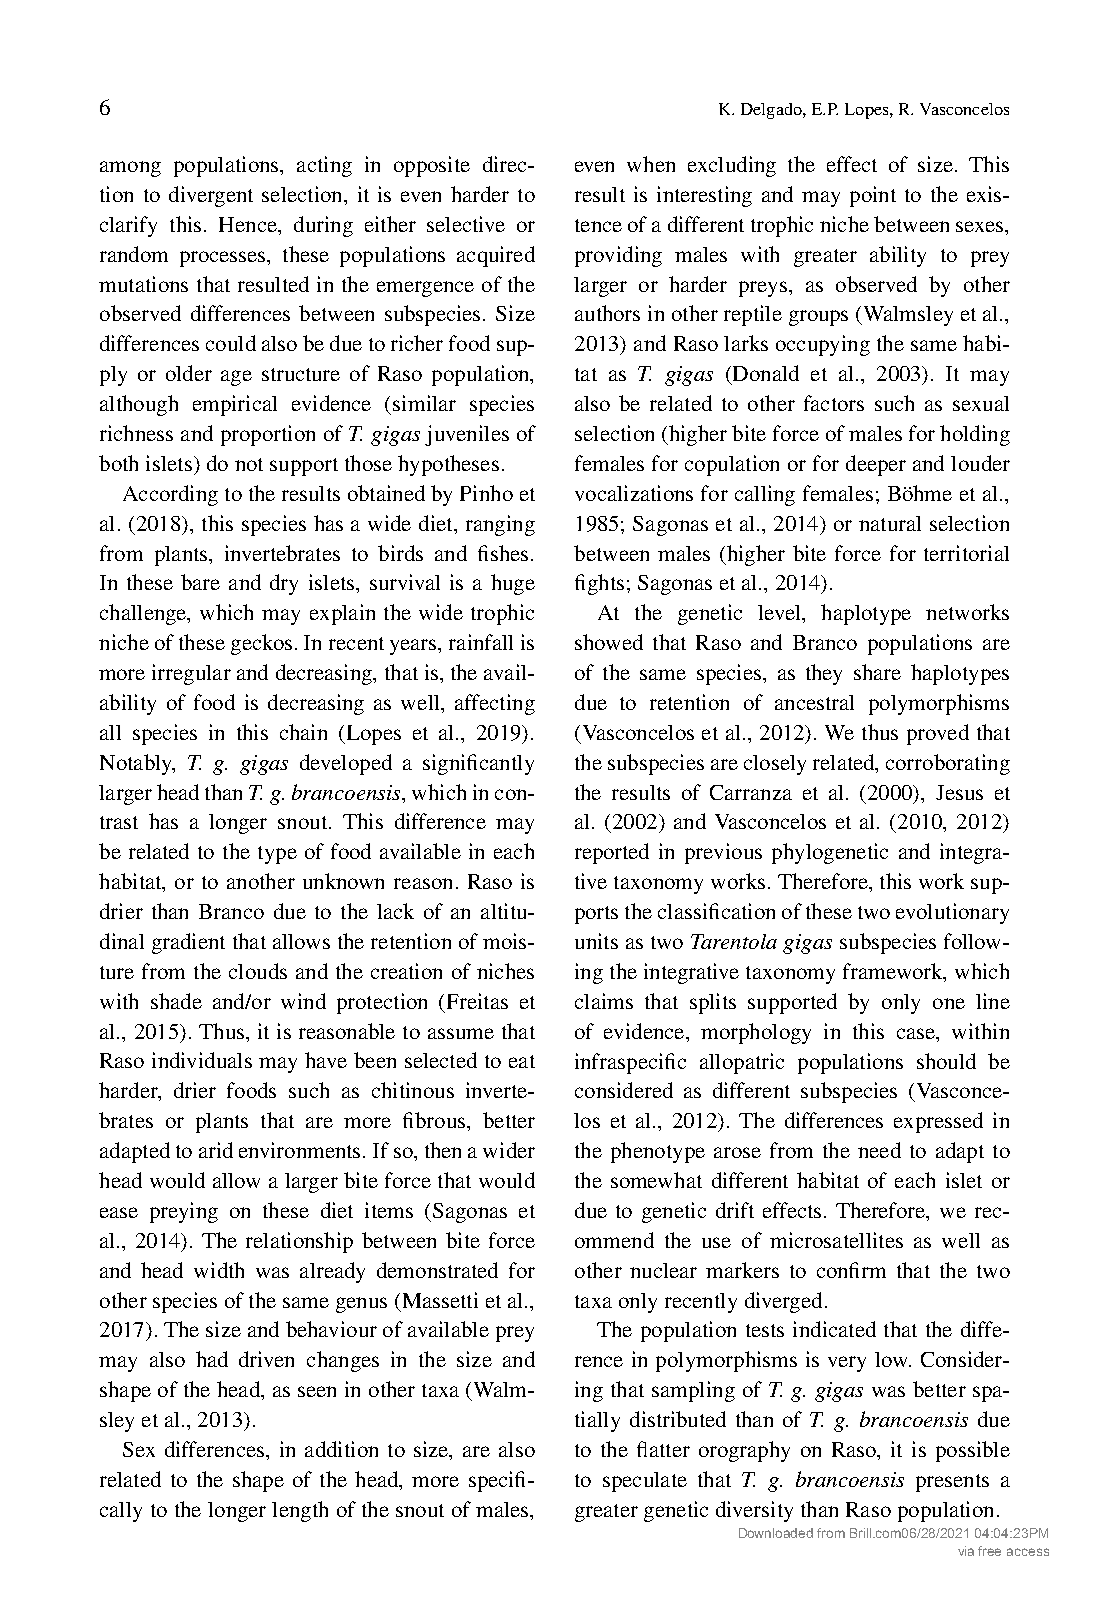 This image has height=1602, width=1107. I want to click on confirm, so click(851, 1270).
